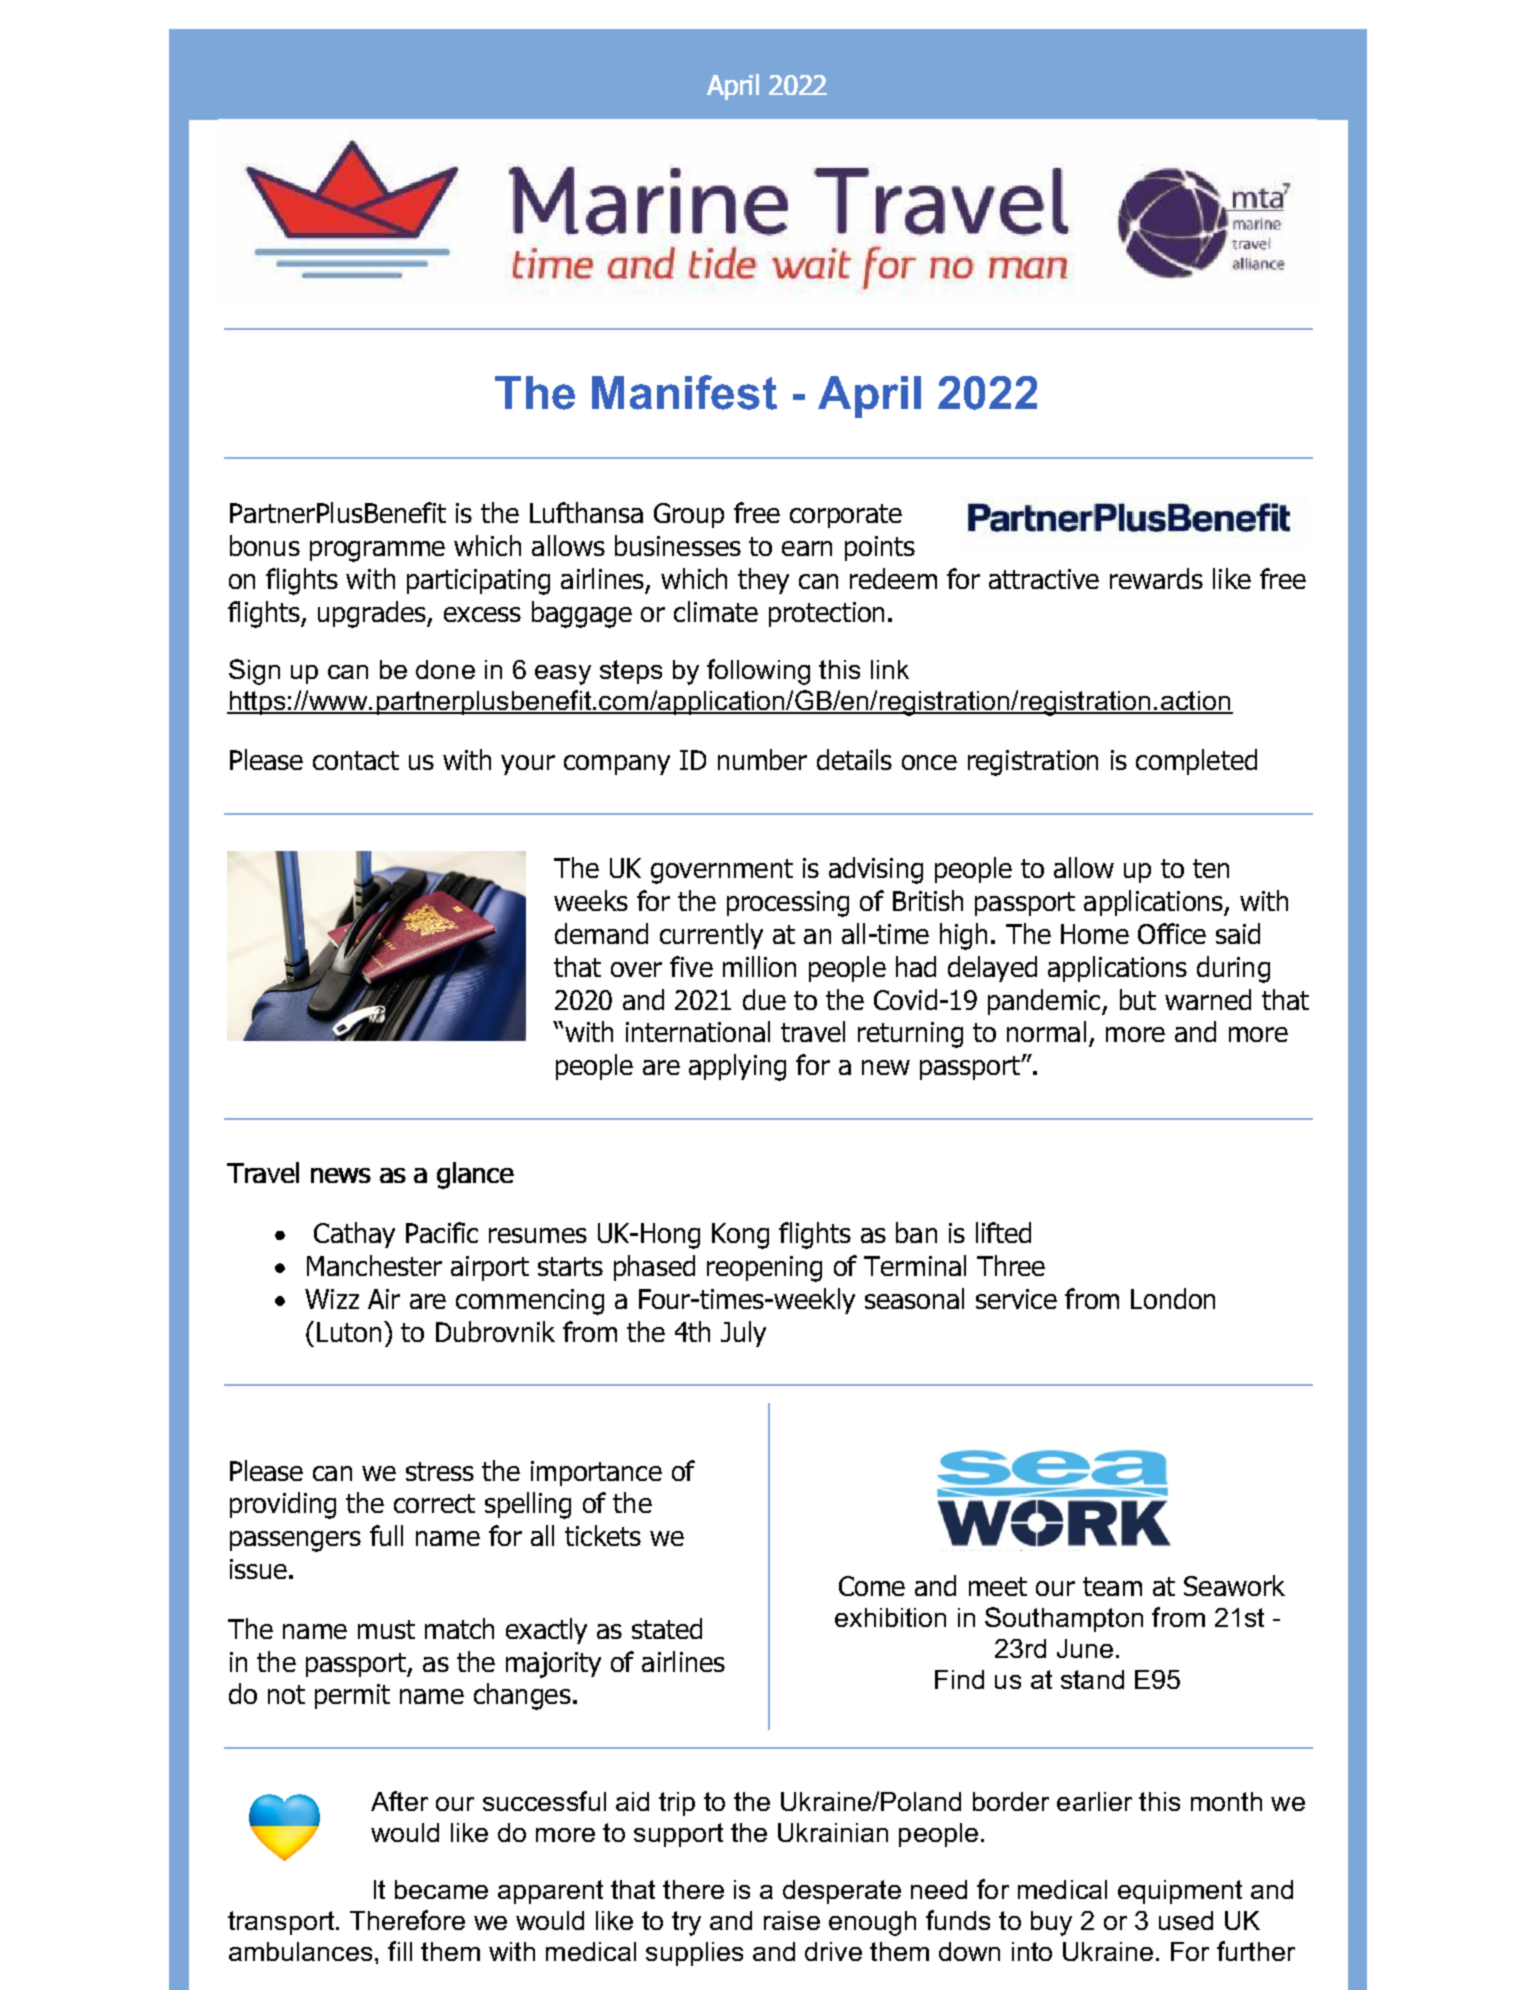  Describe the element at coordinates (1172, 933) in the screenshot. I see `Office` at that location.
